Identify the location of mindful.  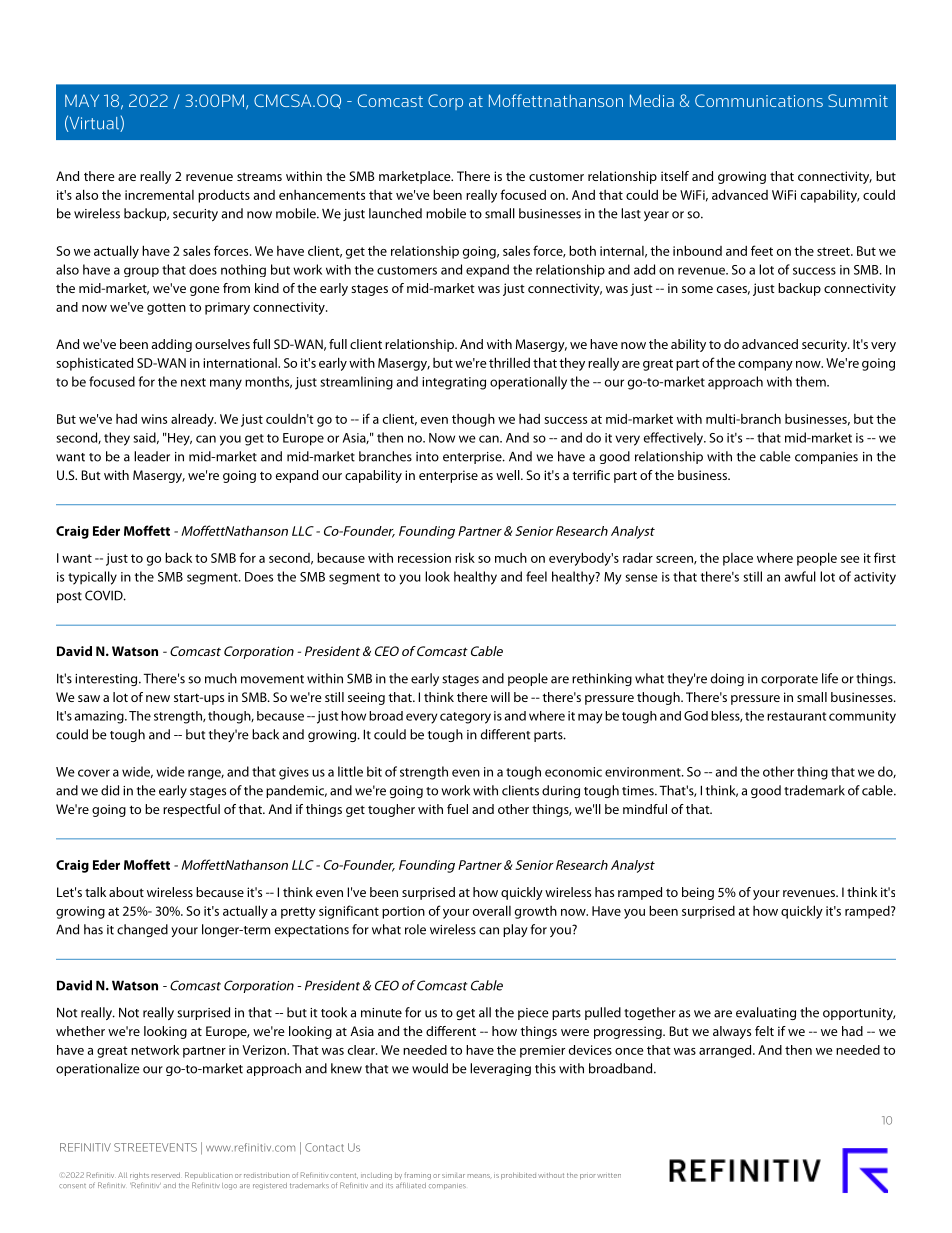
(645, 809).
